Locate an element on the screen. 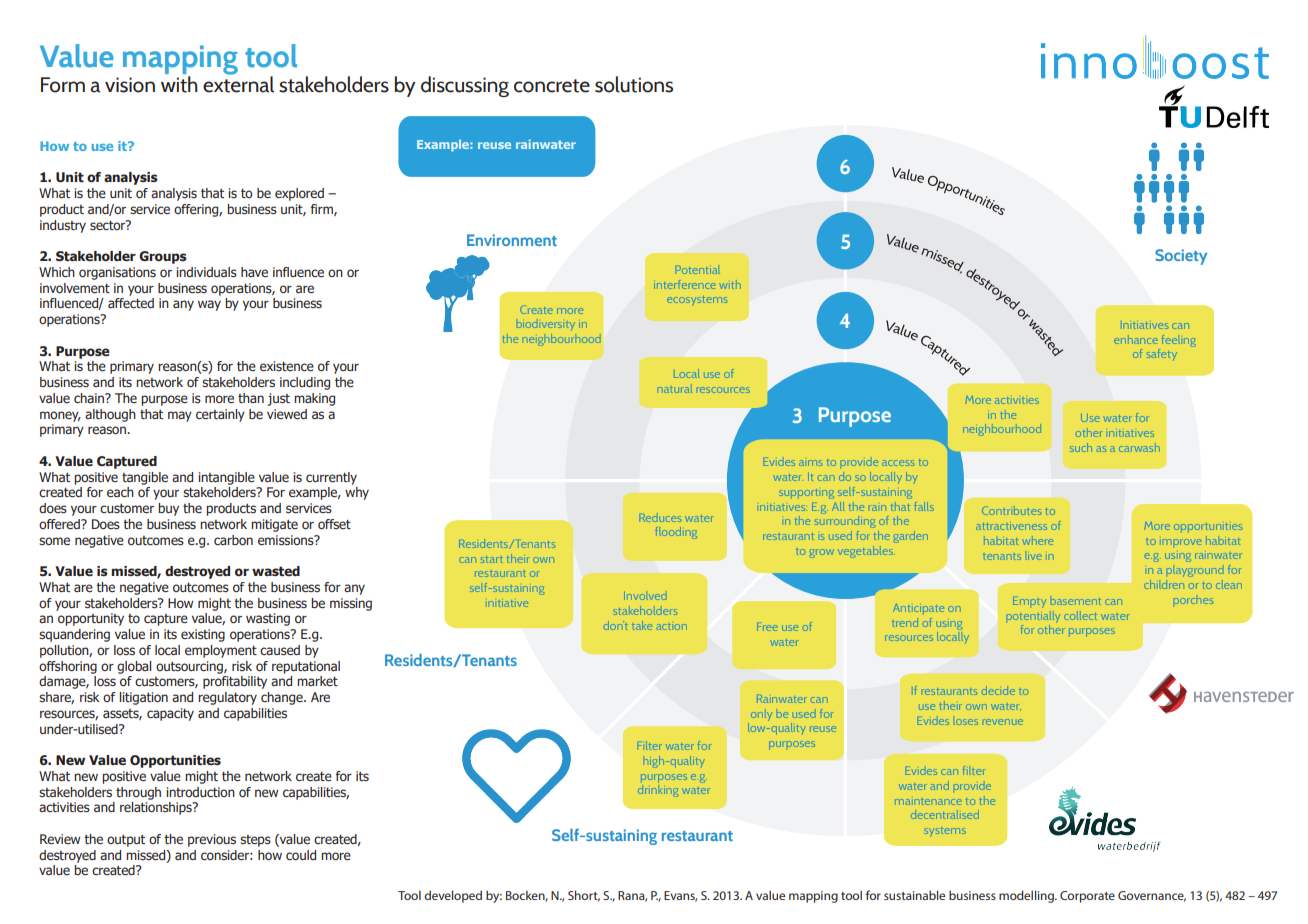 The image size is (1308, 924). buy is located at coordinates (168, 509).
